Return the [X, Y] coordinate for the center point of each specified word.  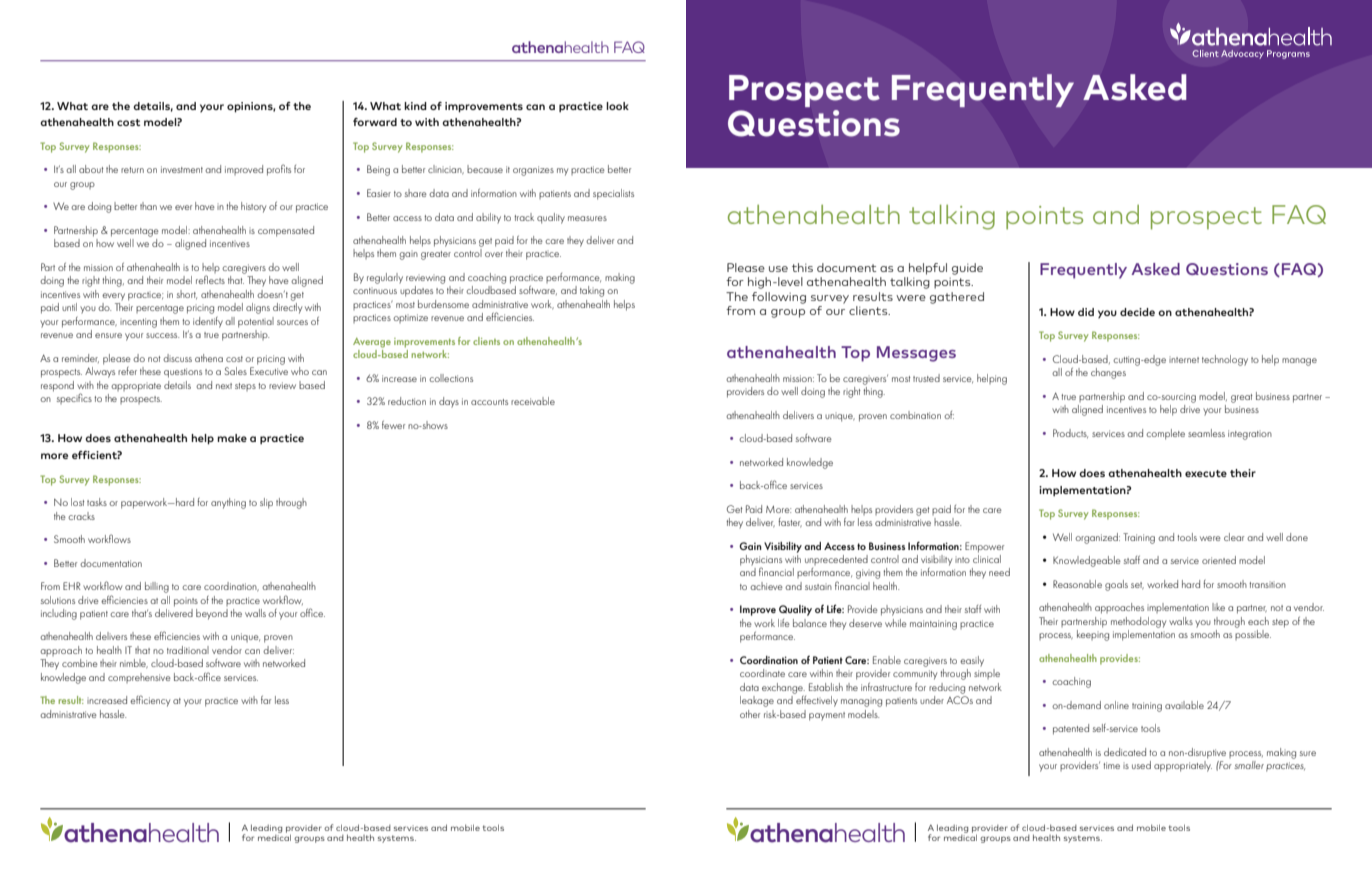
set [1137, 585]
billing [157, 587]
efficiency [150, 701]
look [617, 106]
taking [592, 291]
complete [1165, 434]
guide [967, 269]
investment [182, 169]
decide [1137, 312]
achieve [766, 586]
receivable [533, 401]
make [232, 438]
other [750, 714]
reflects [210, 279]
